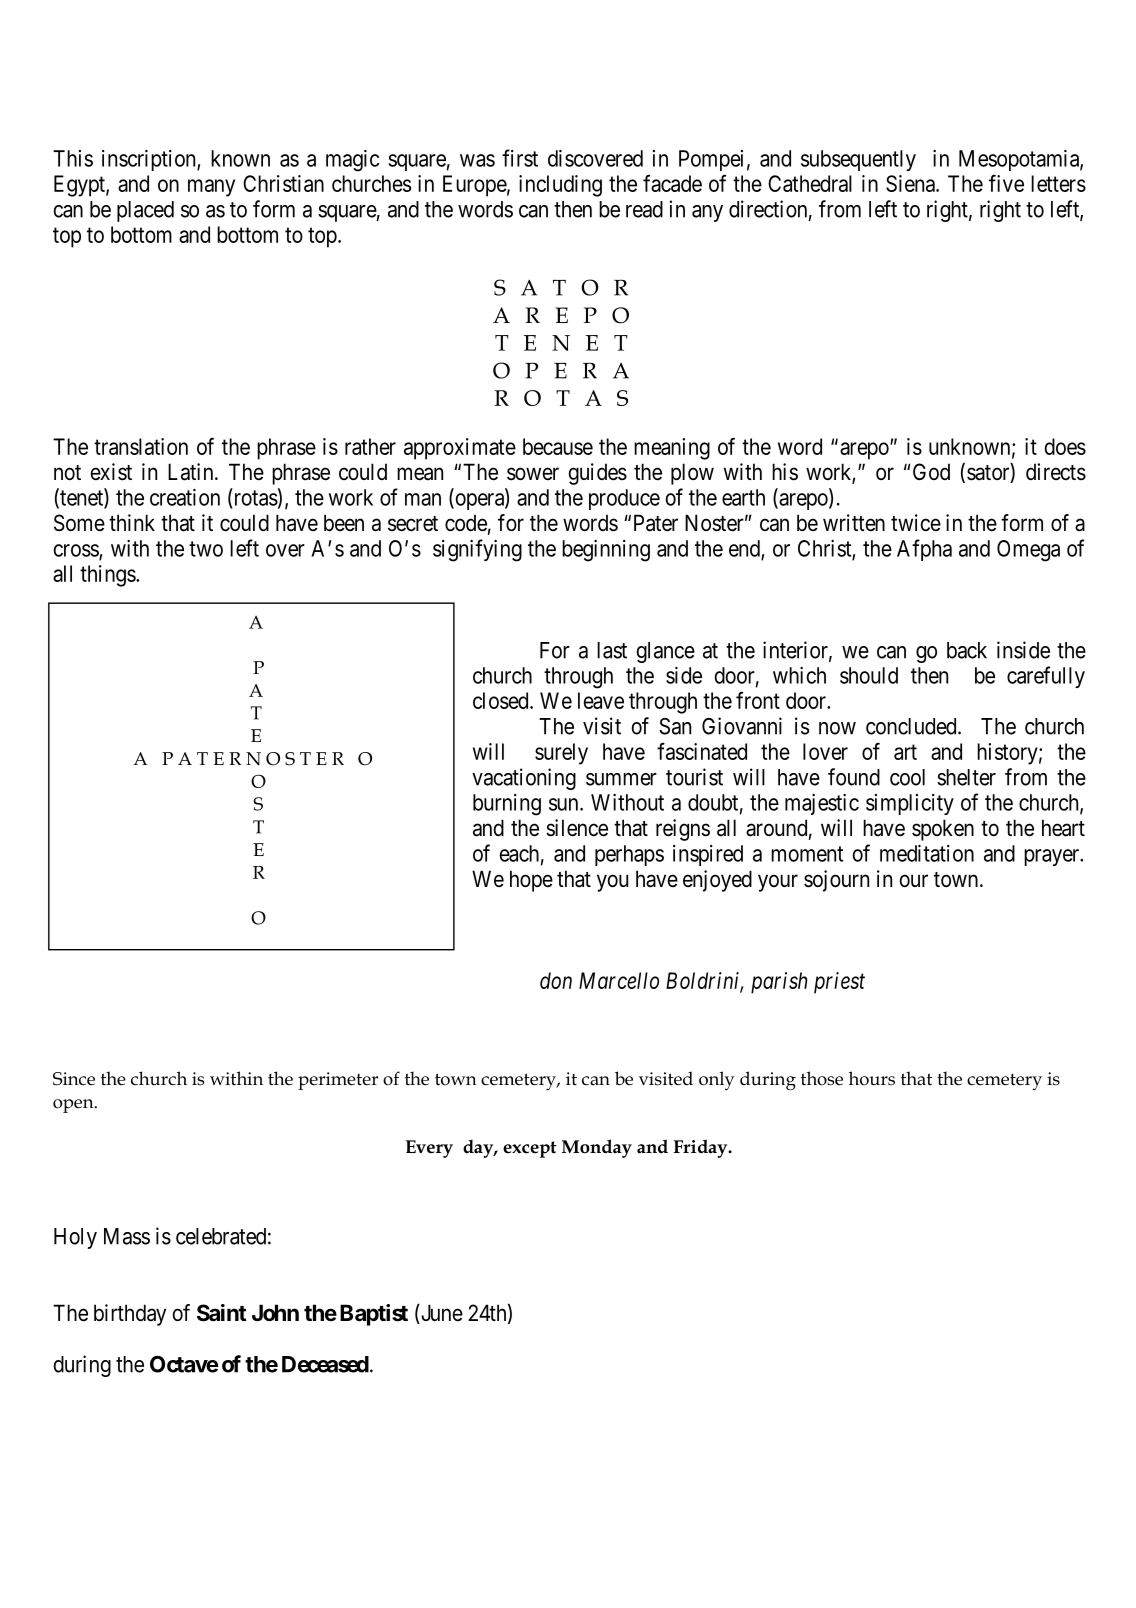  I want to click on Saint, so click(221, 1313).
